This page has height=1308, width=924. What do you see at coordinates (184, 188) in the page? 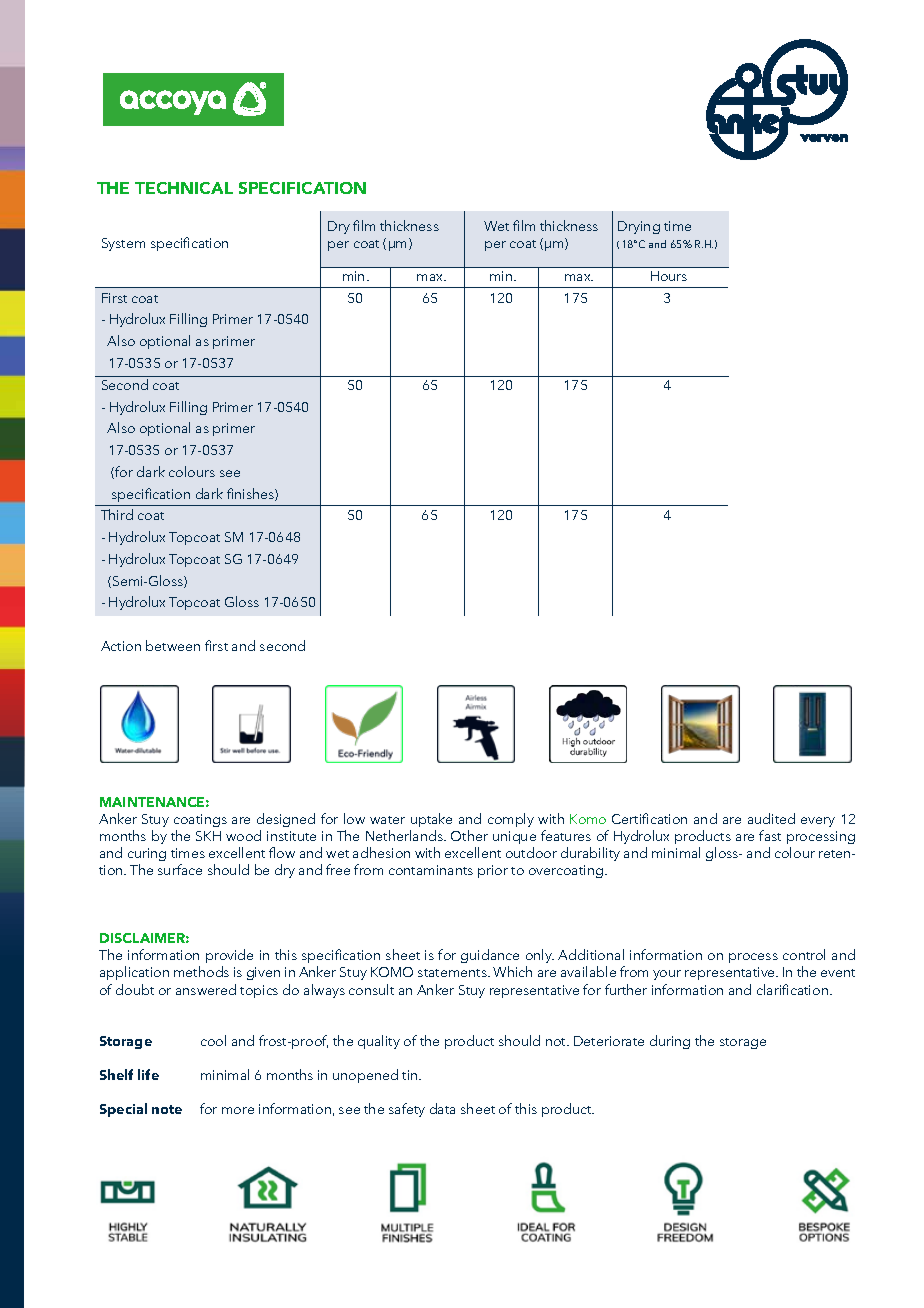
I see `TECHNICAL` at bounding box center [184, 188].
